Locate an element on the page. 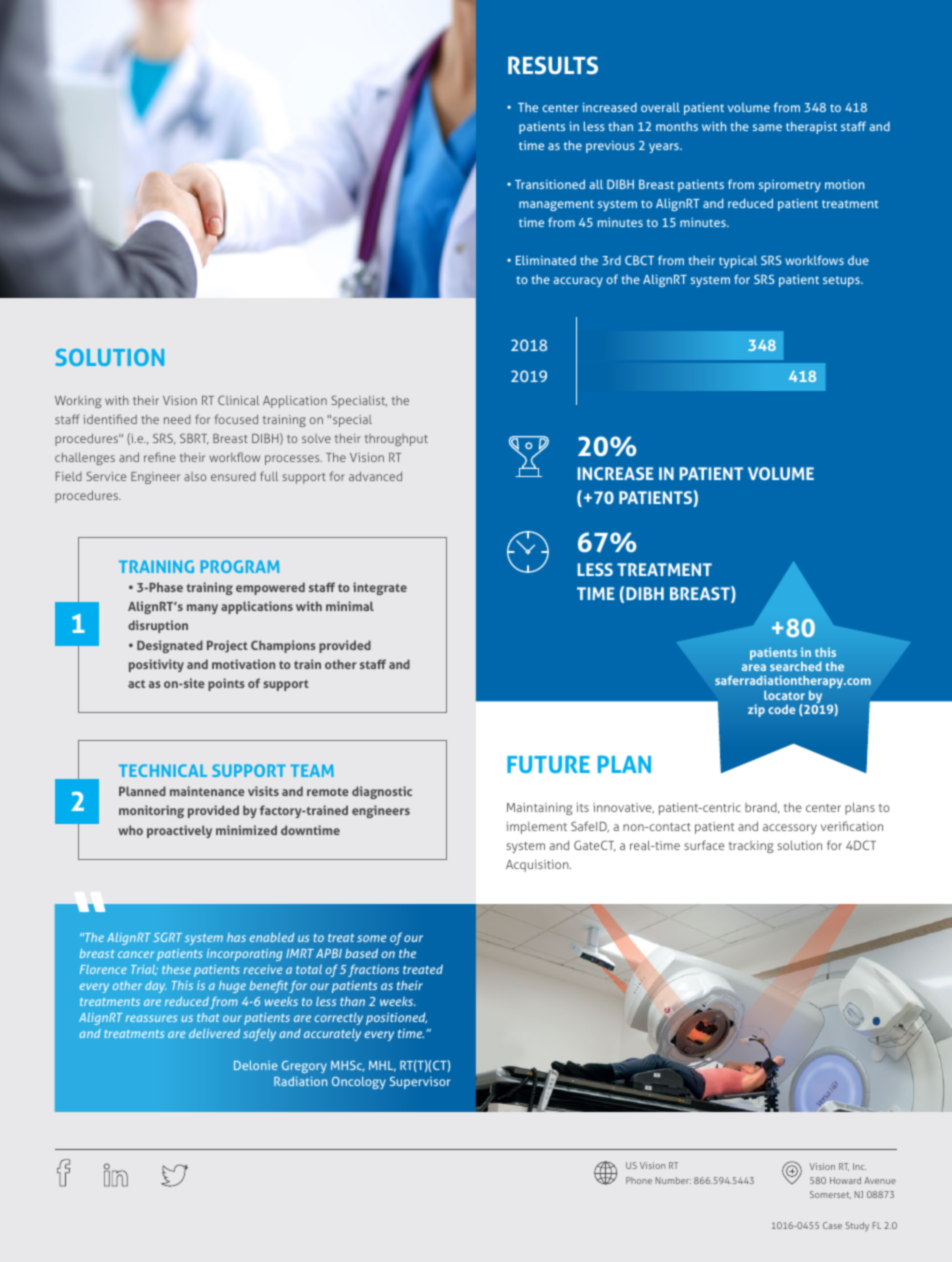  integrate is located at coordinates (380, 588).
